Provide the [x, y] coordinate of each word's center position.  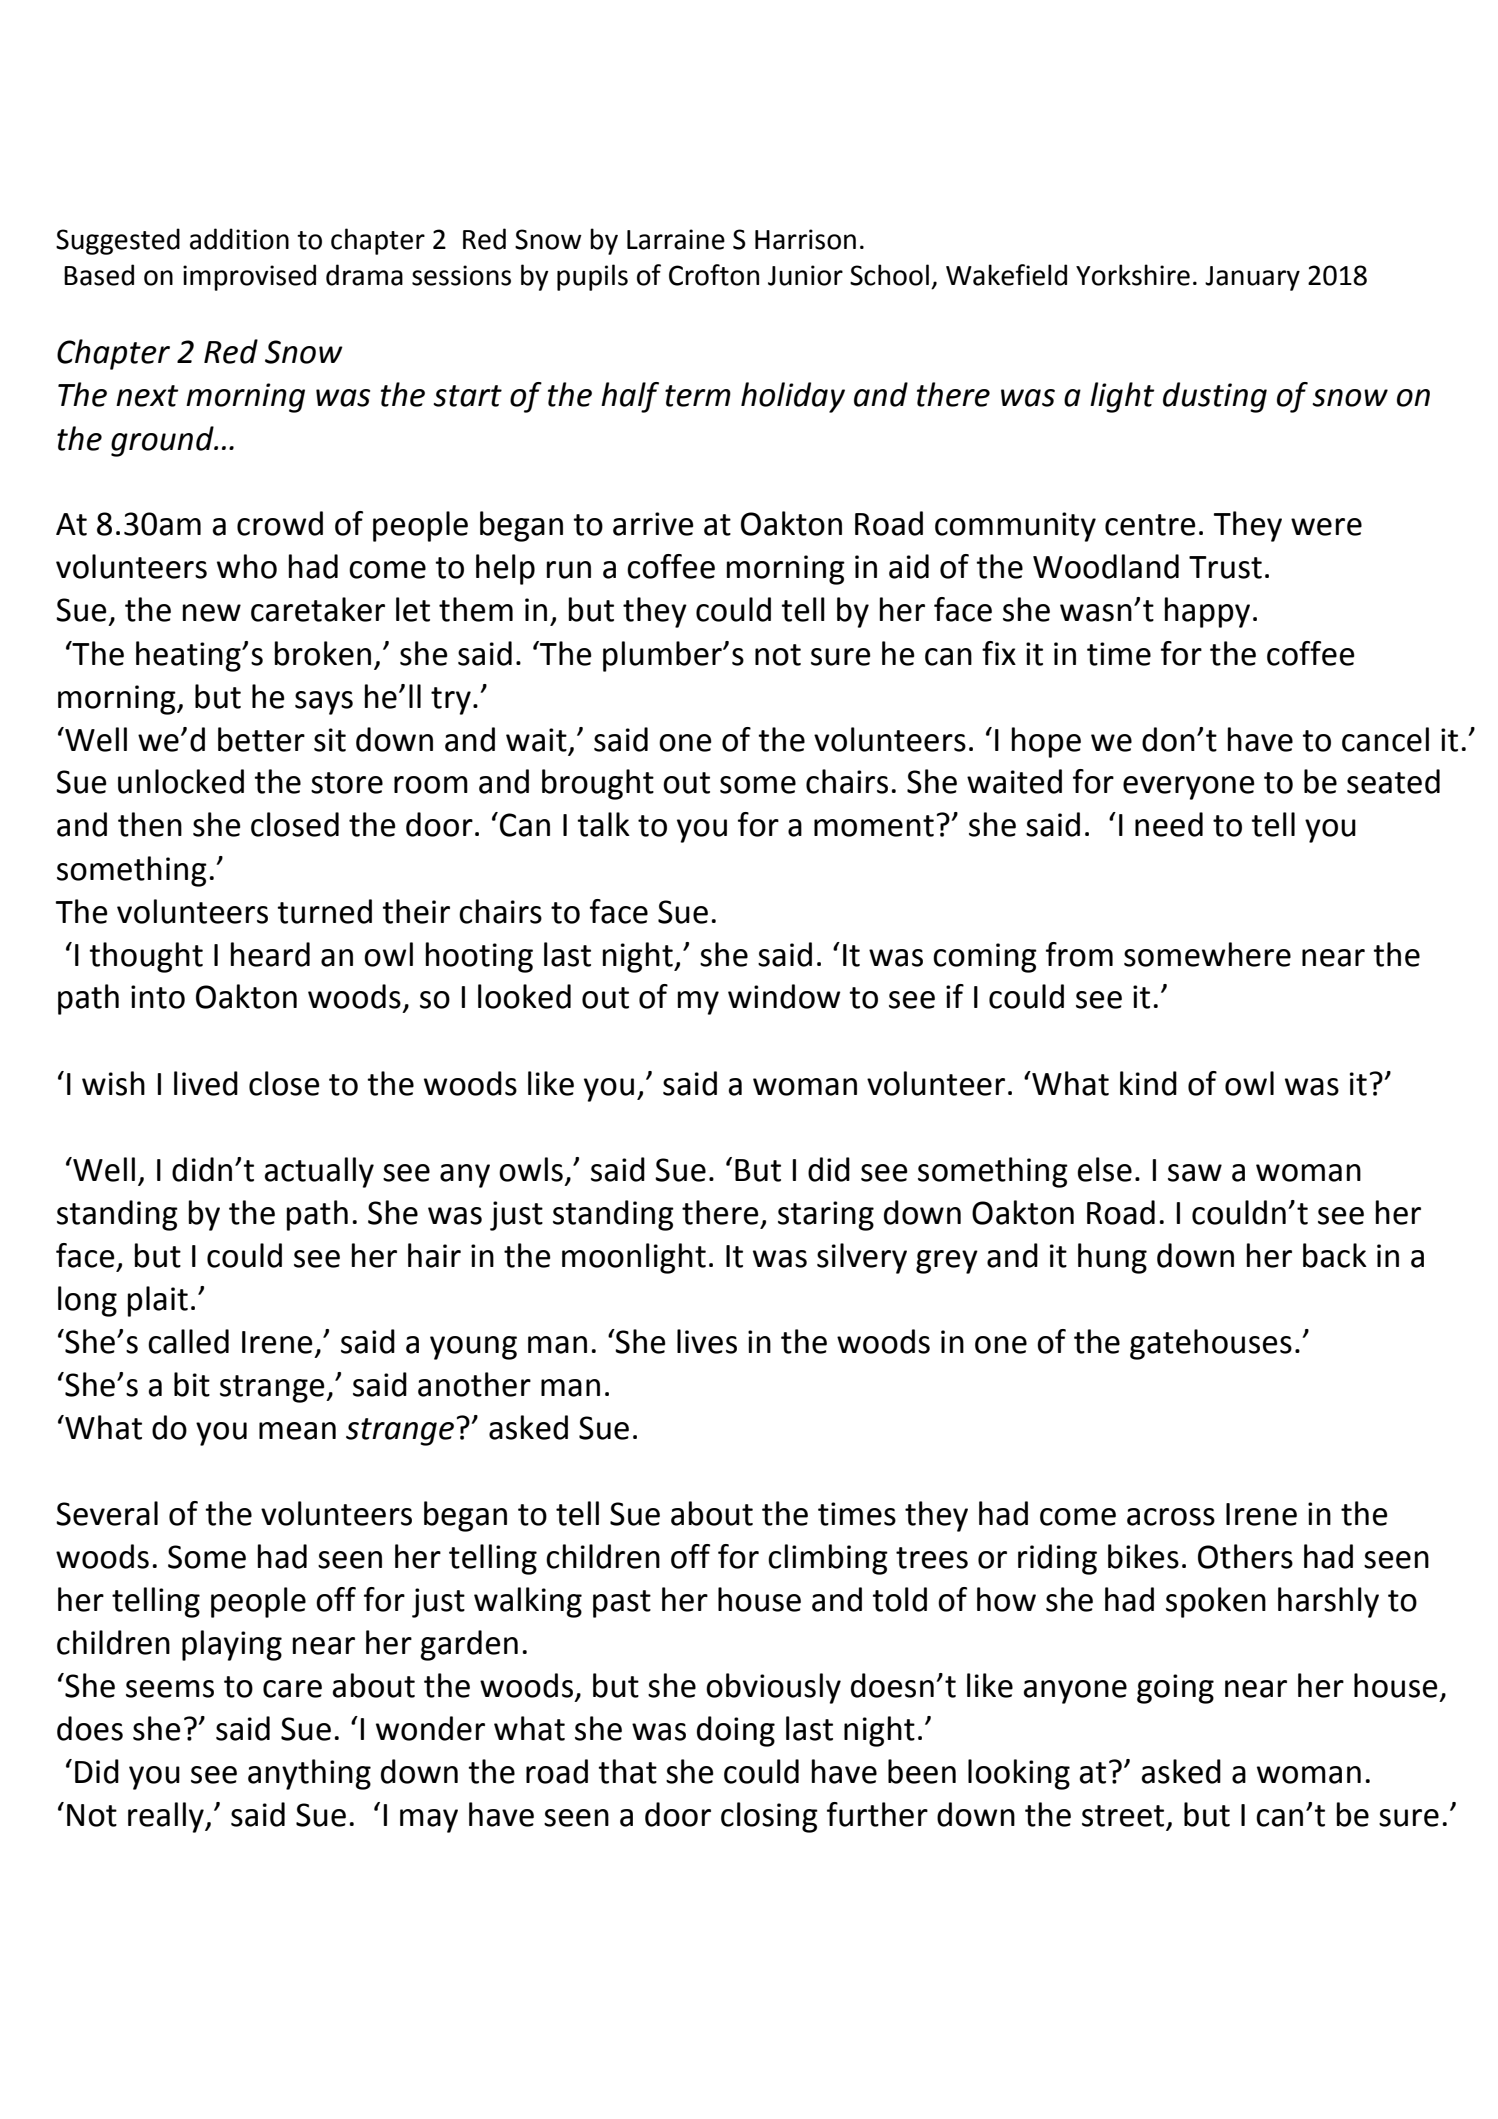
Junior [805, 275]
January [1252, 278]
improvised [249, 277]
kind [1148, 1083]
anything [309, 1774]
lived [206, 1083]
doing [736, 1731]
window [784, 996]
